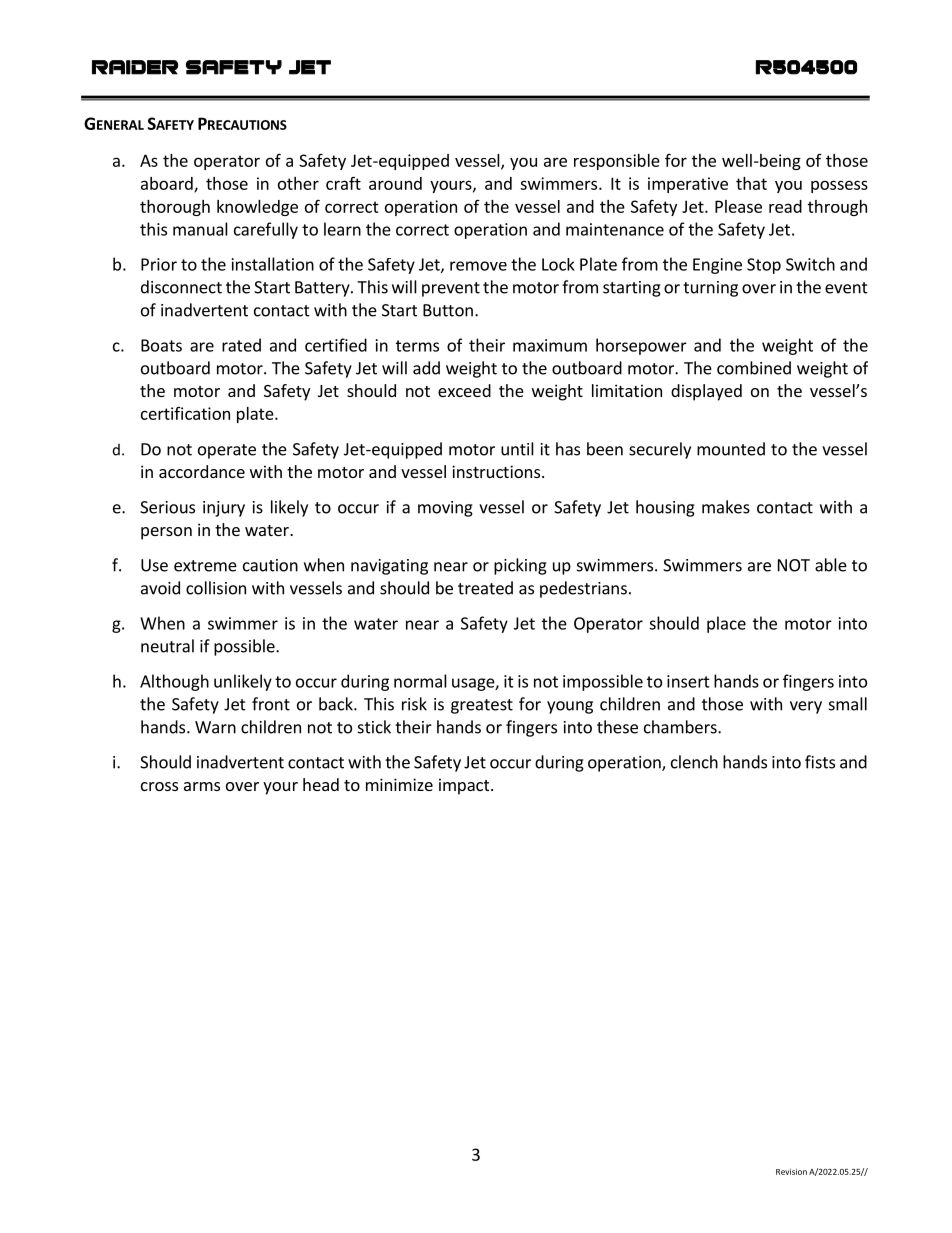 The width and height of the screenshot is (952, 1233). Describe the element at coordinates (395, 183) in the screenshot. I see `around` at that location.
